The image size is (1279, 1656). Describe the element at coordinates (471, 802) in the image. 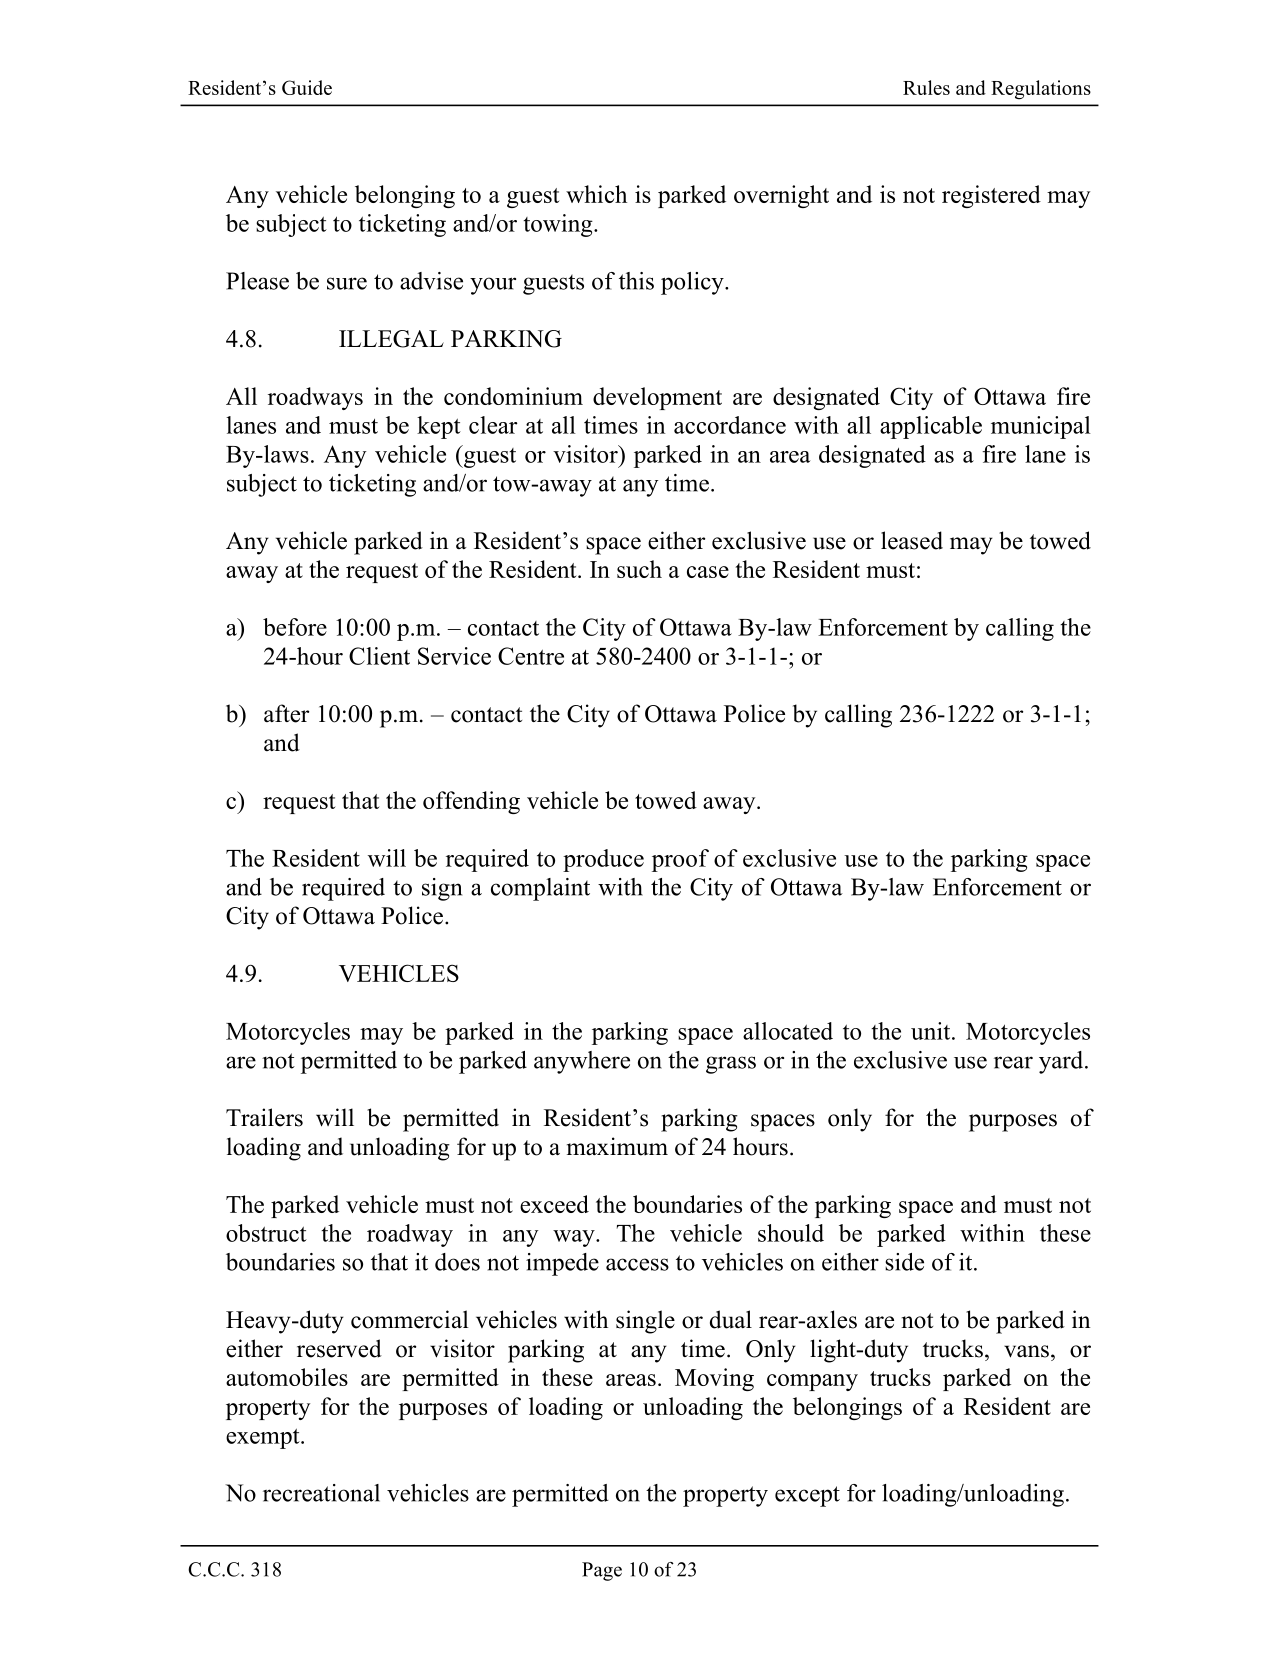

I see `offending` at that location.
